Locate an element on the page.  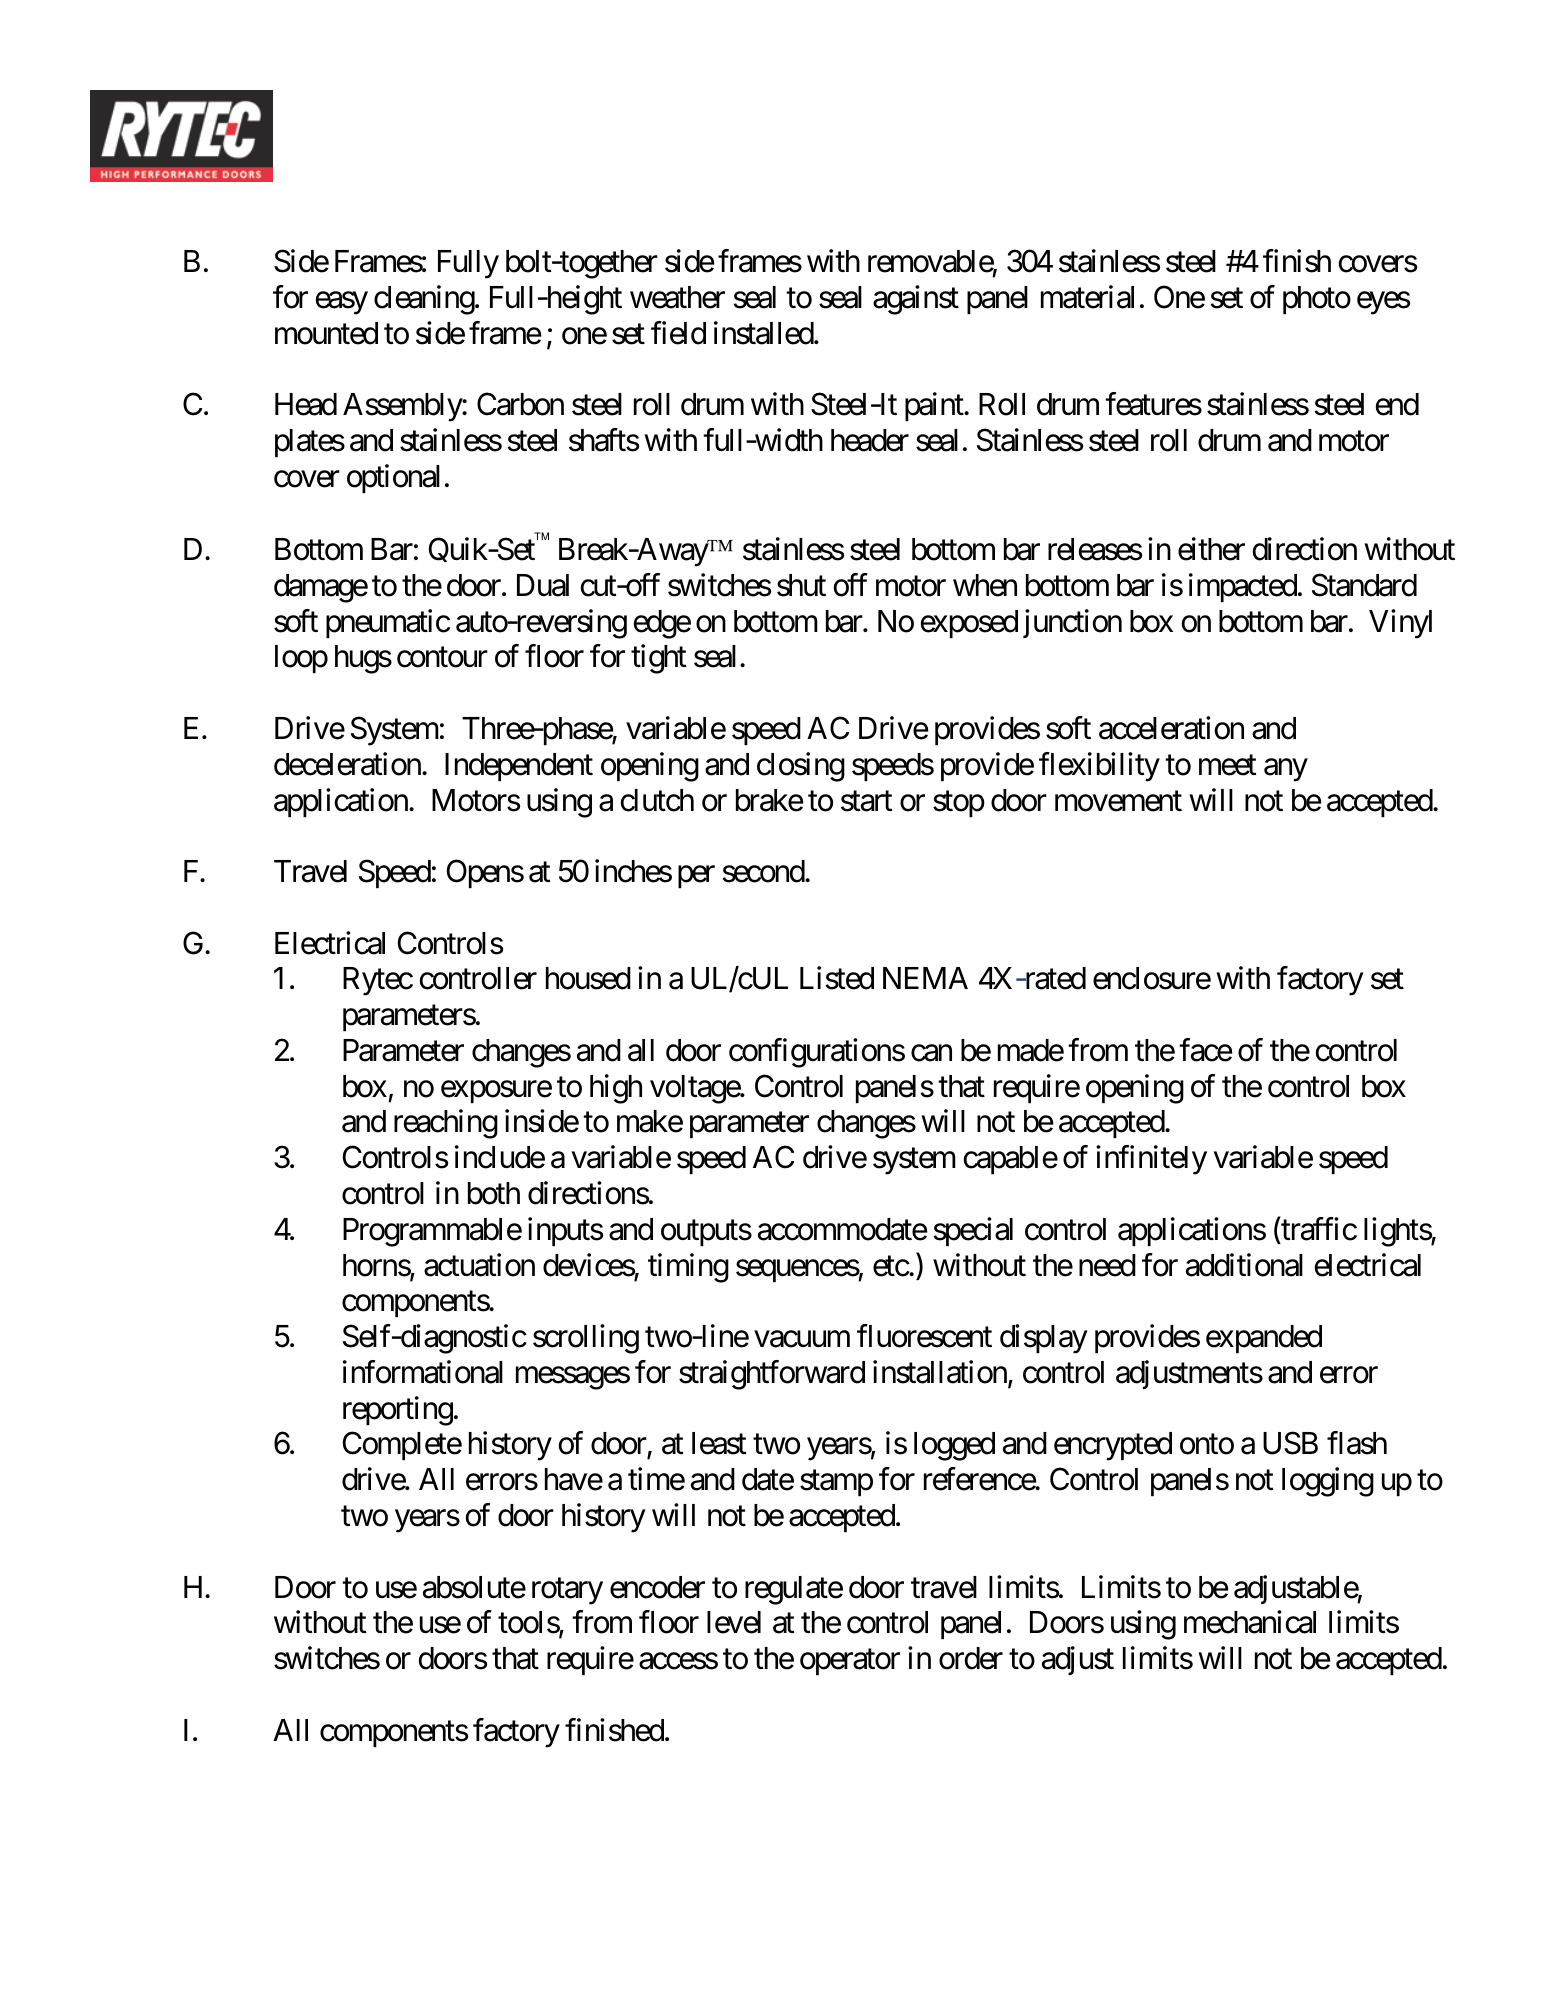
against is located at coordinates (916, 300).
